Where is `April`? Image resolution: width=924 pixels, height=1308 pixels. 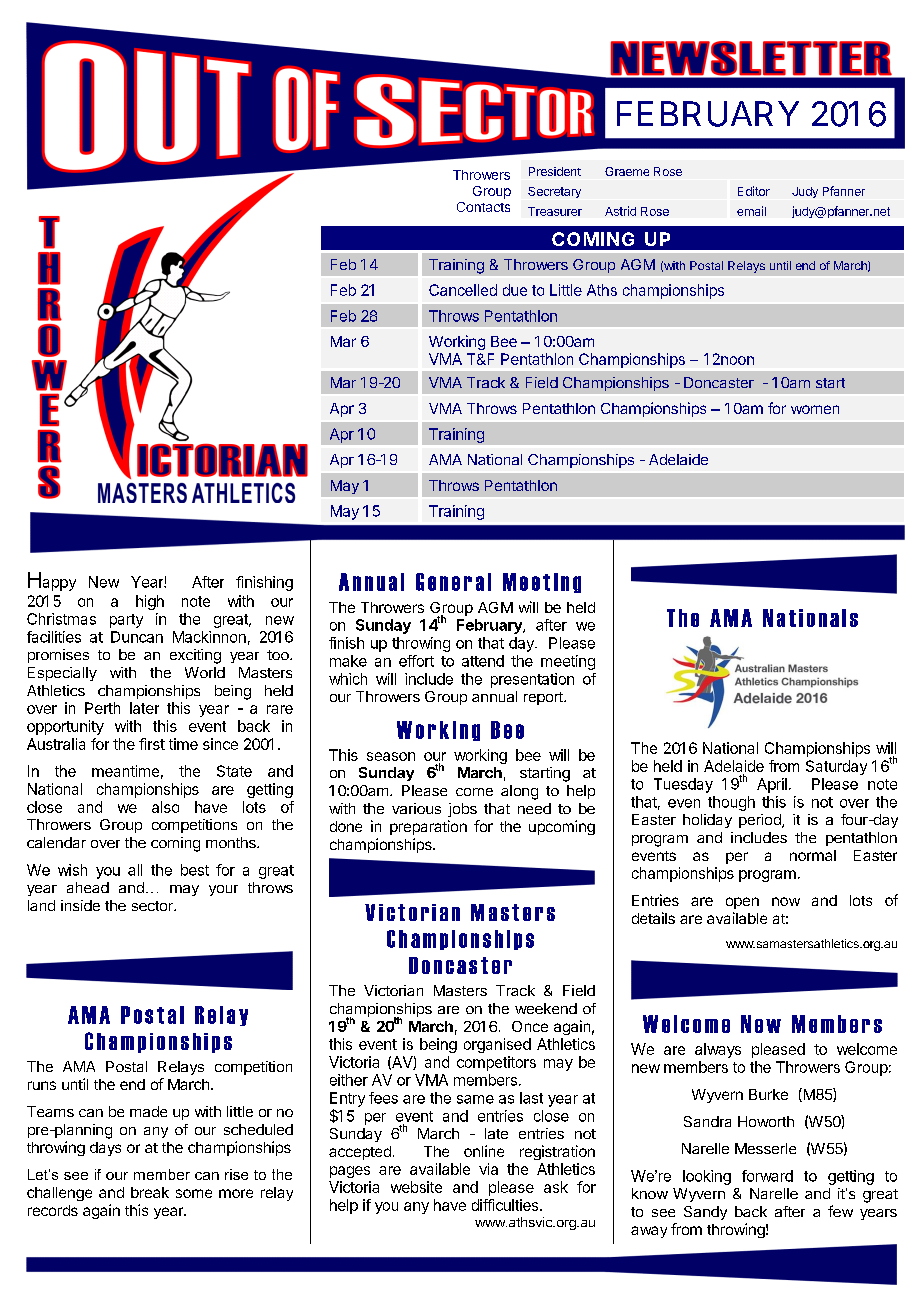
April is located at coordinates (772, 785).
